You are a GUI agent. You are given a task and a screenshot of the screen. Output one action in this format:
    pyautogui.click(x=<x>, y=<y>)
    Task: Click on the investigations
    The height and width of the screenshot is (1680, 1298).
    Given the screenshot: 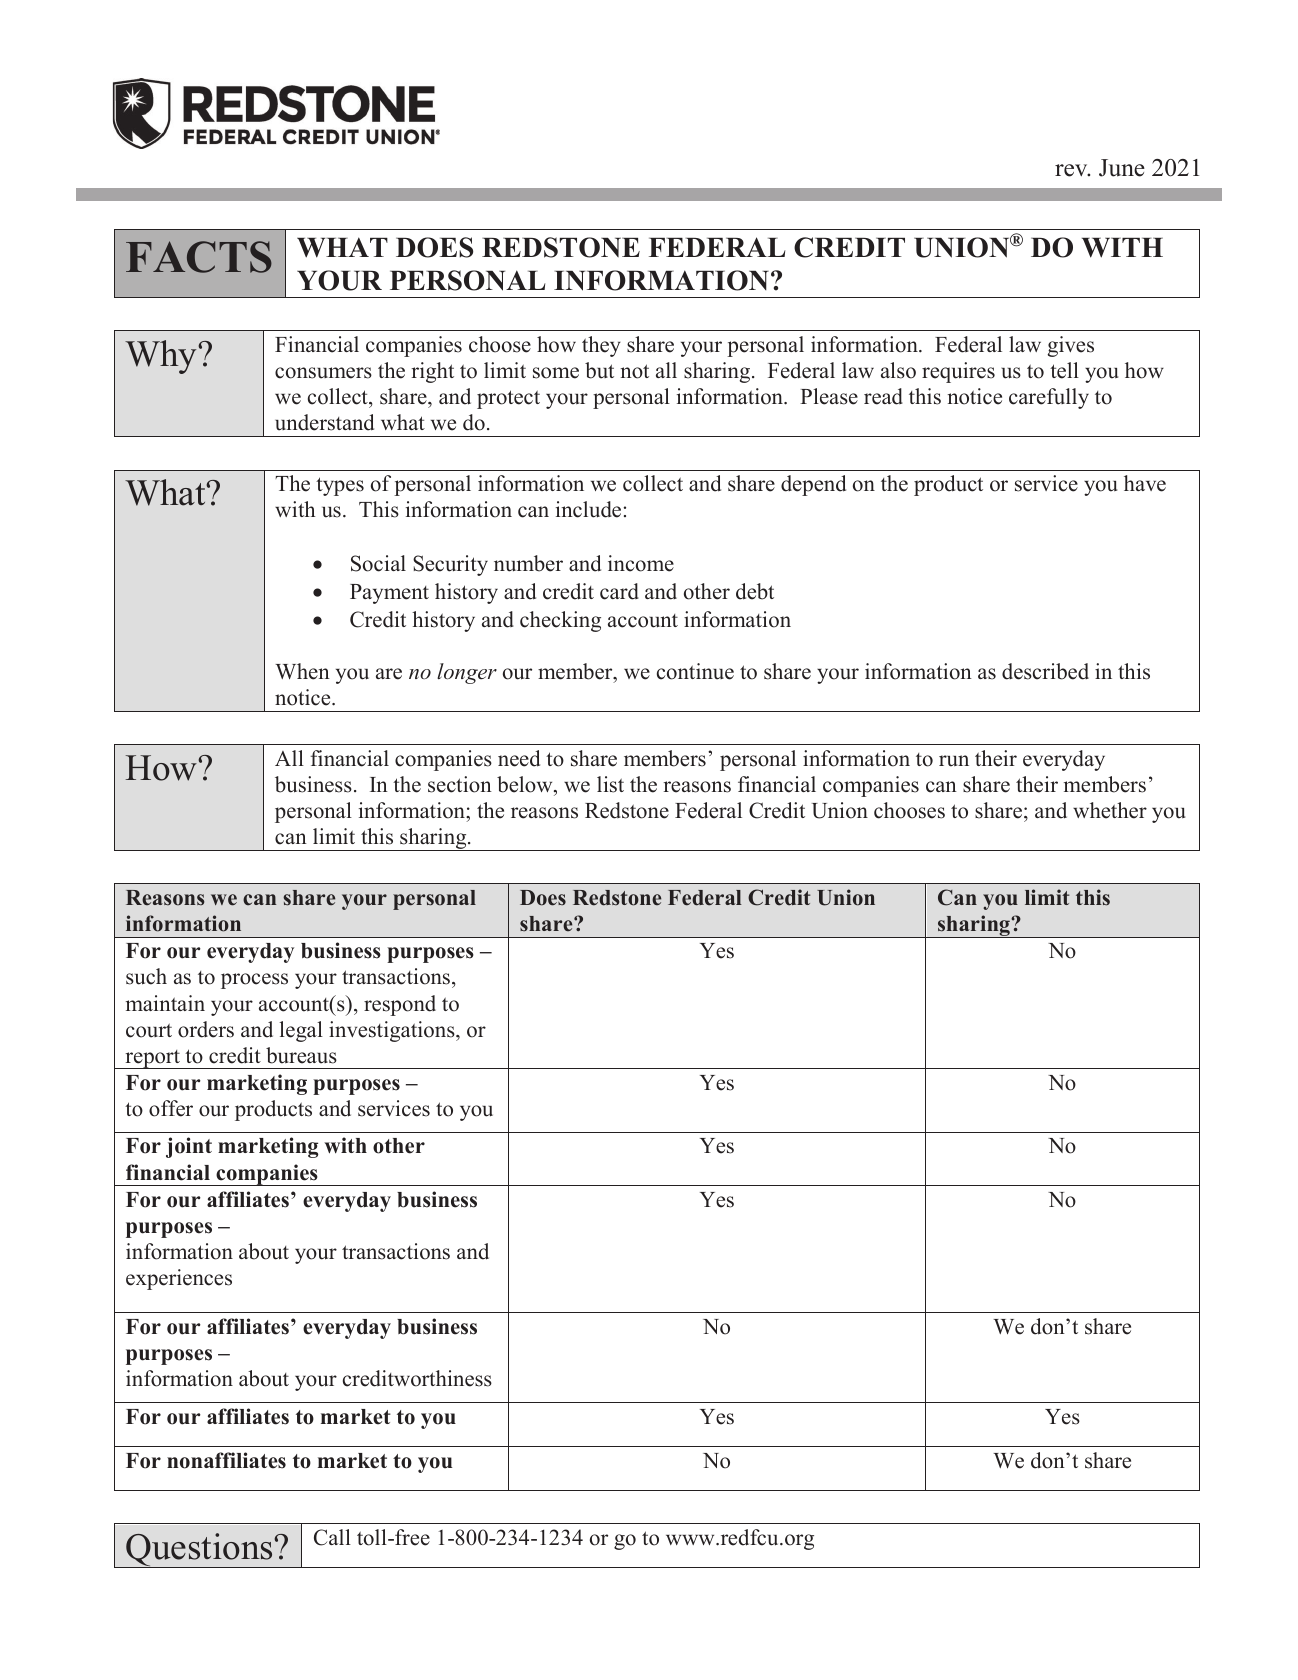 What is the action you would take?
    pyautogui.click(x=393, y=1031)
